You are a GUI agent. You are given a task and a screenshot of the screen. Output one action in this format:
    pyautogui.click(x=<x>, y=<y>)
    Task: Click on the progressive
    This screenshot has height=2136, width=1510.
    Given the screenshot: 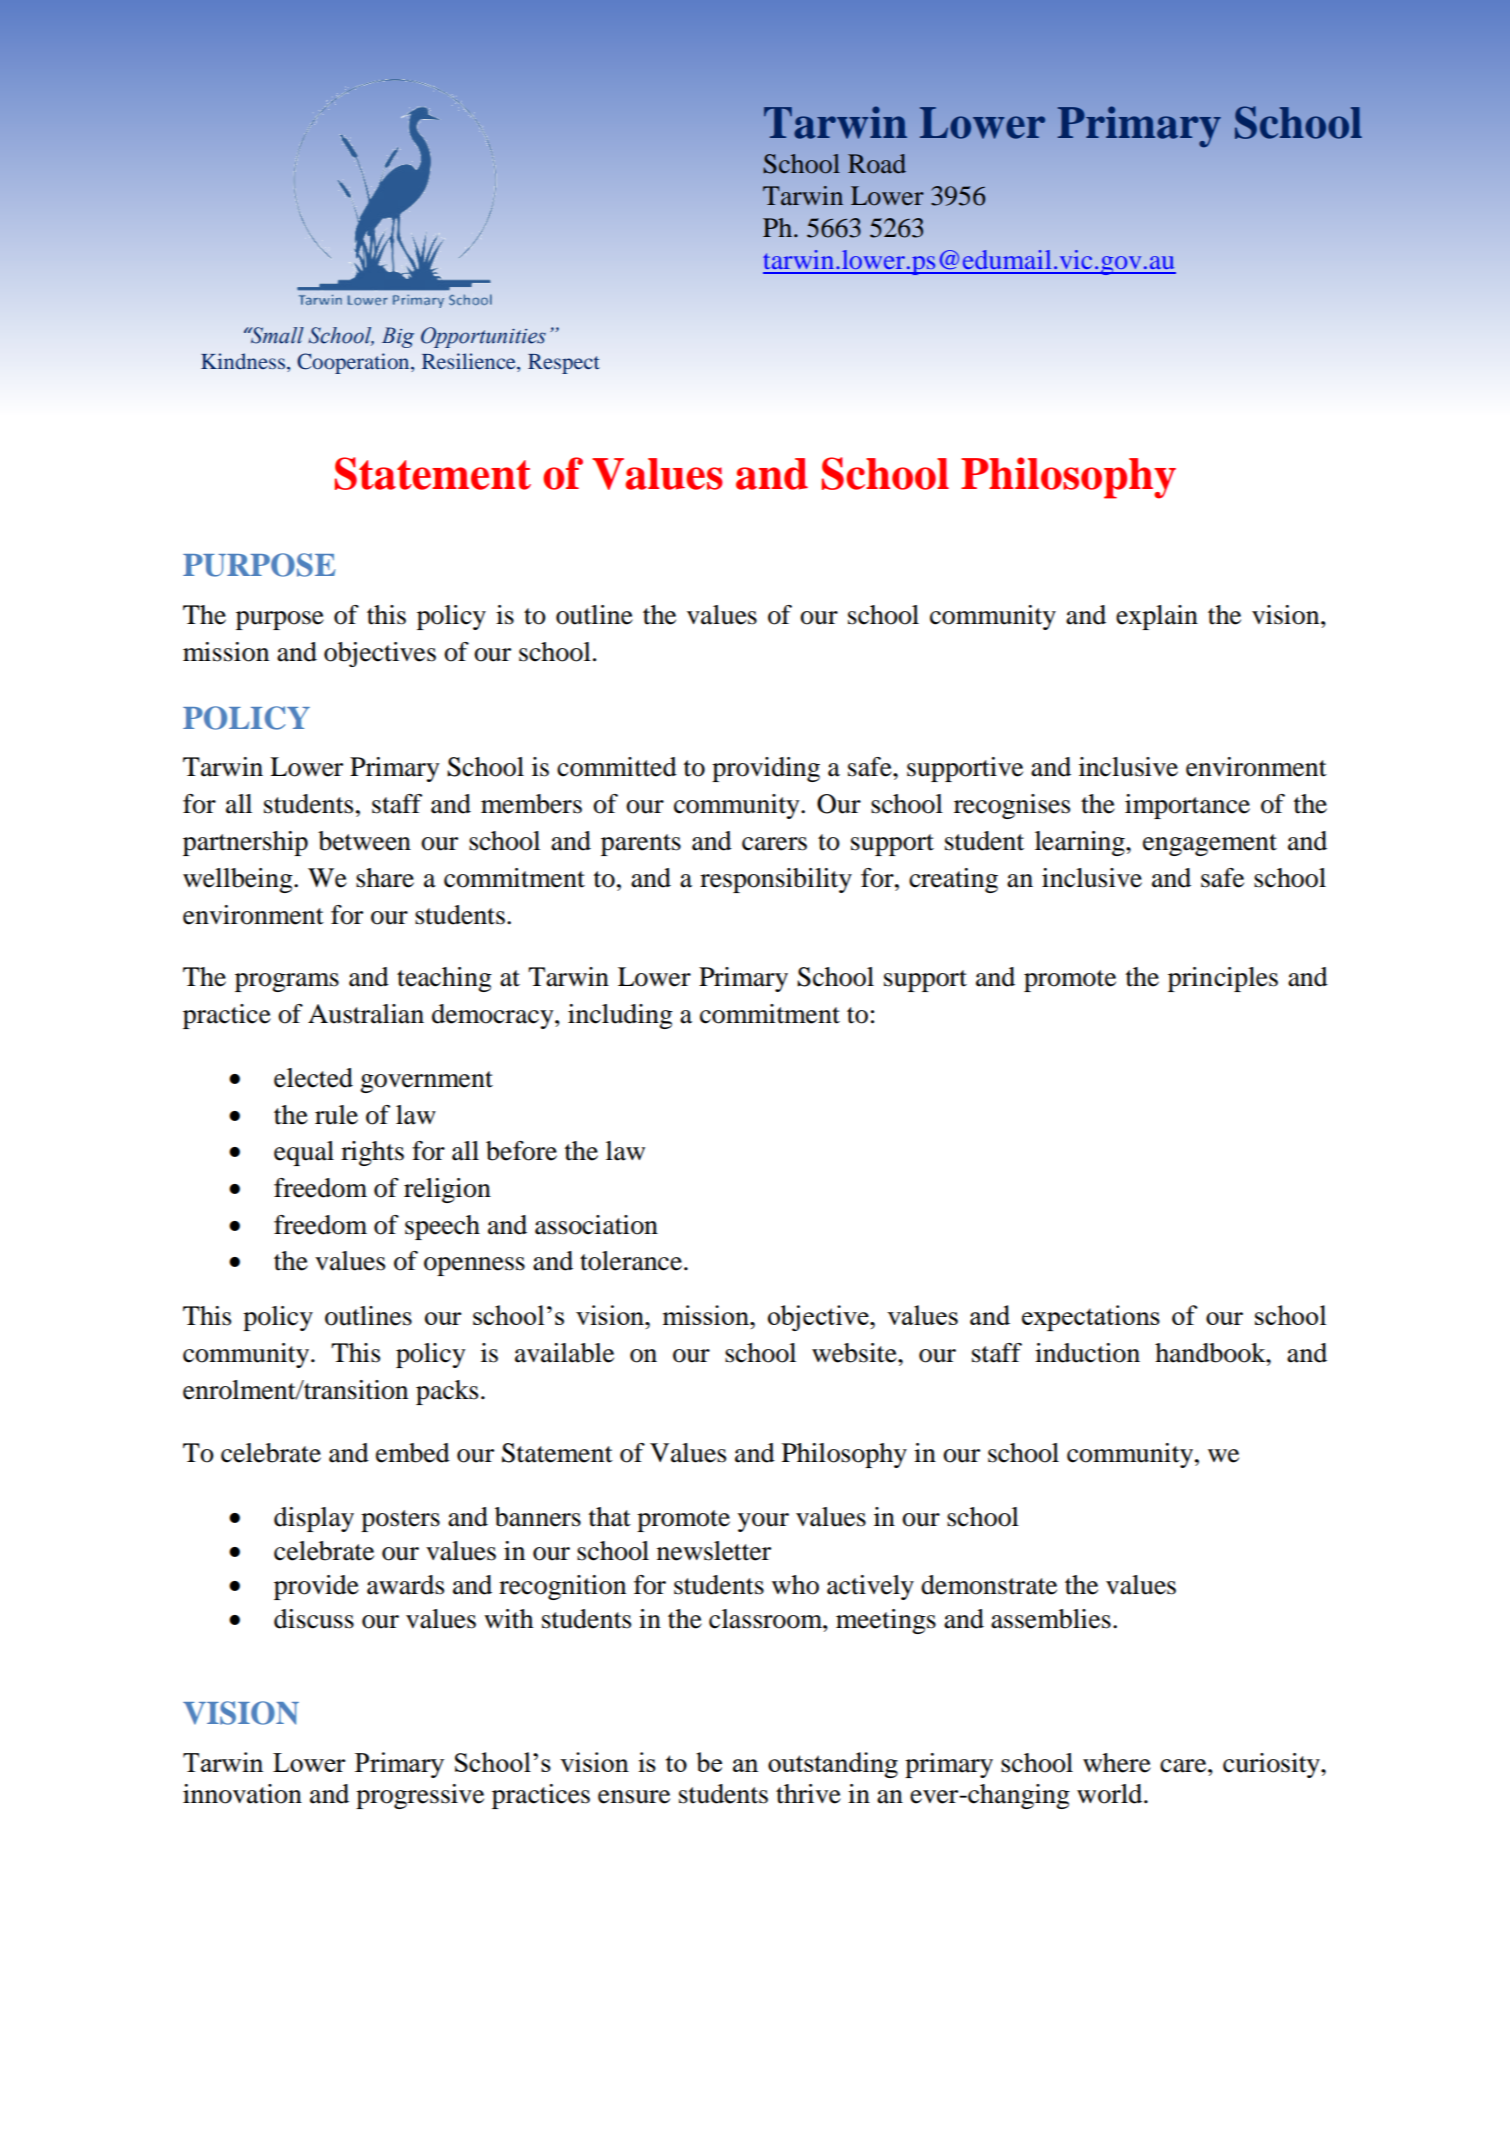 What is the action you would take?
    pyautogui.click(x=420, y=1796)
